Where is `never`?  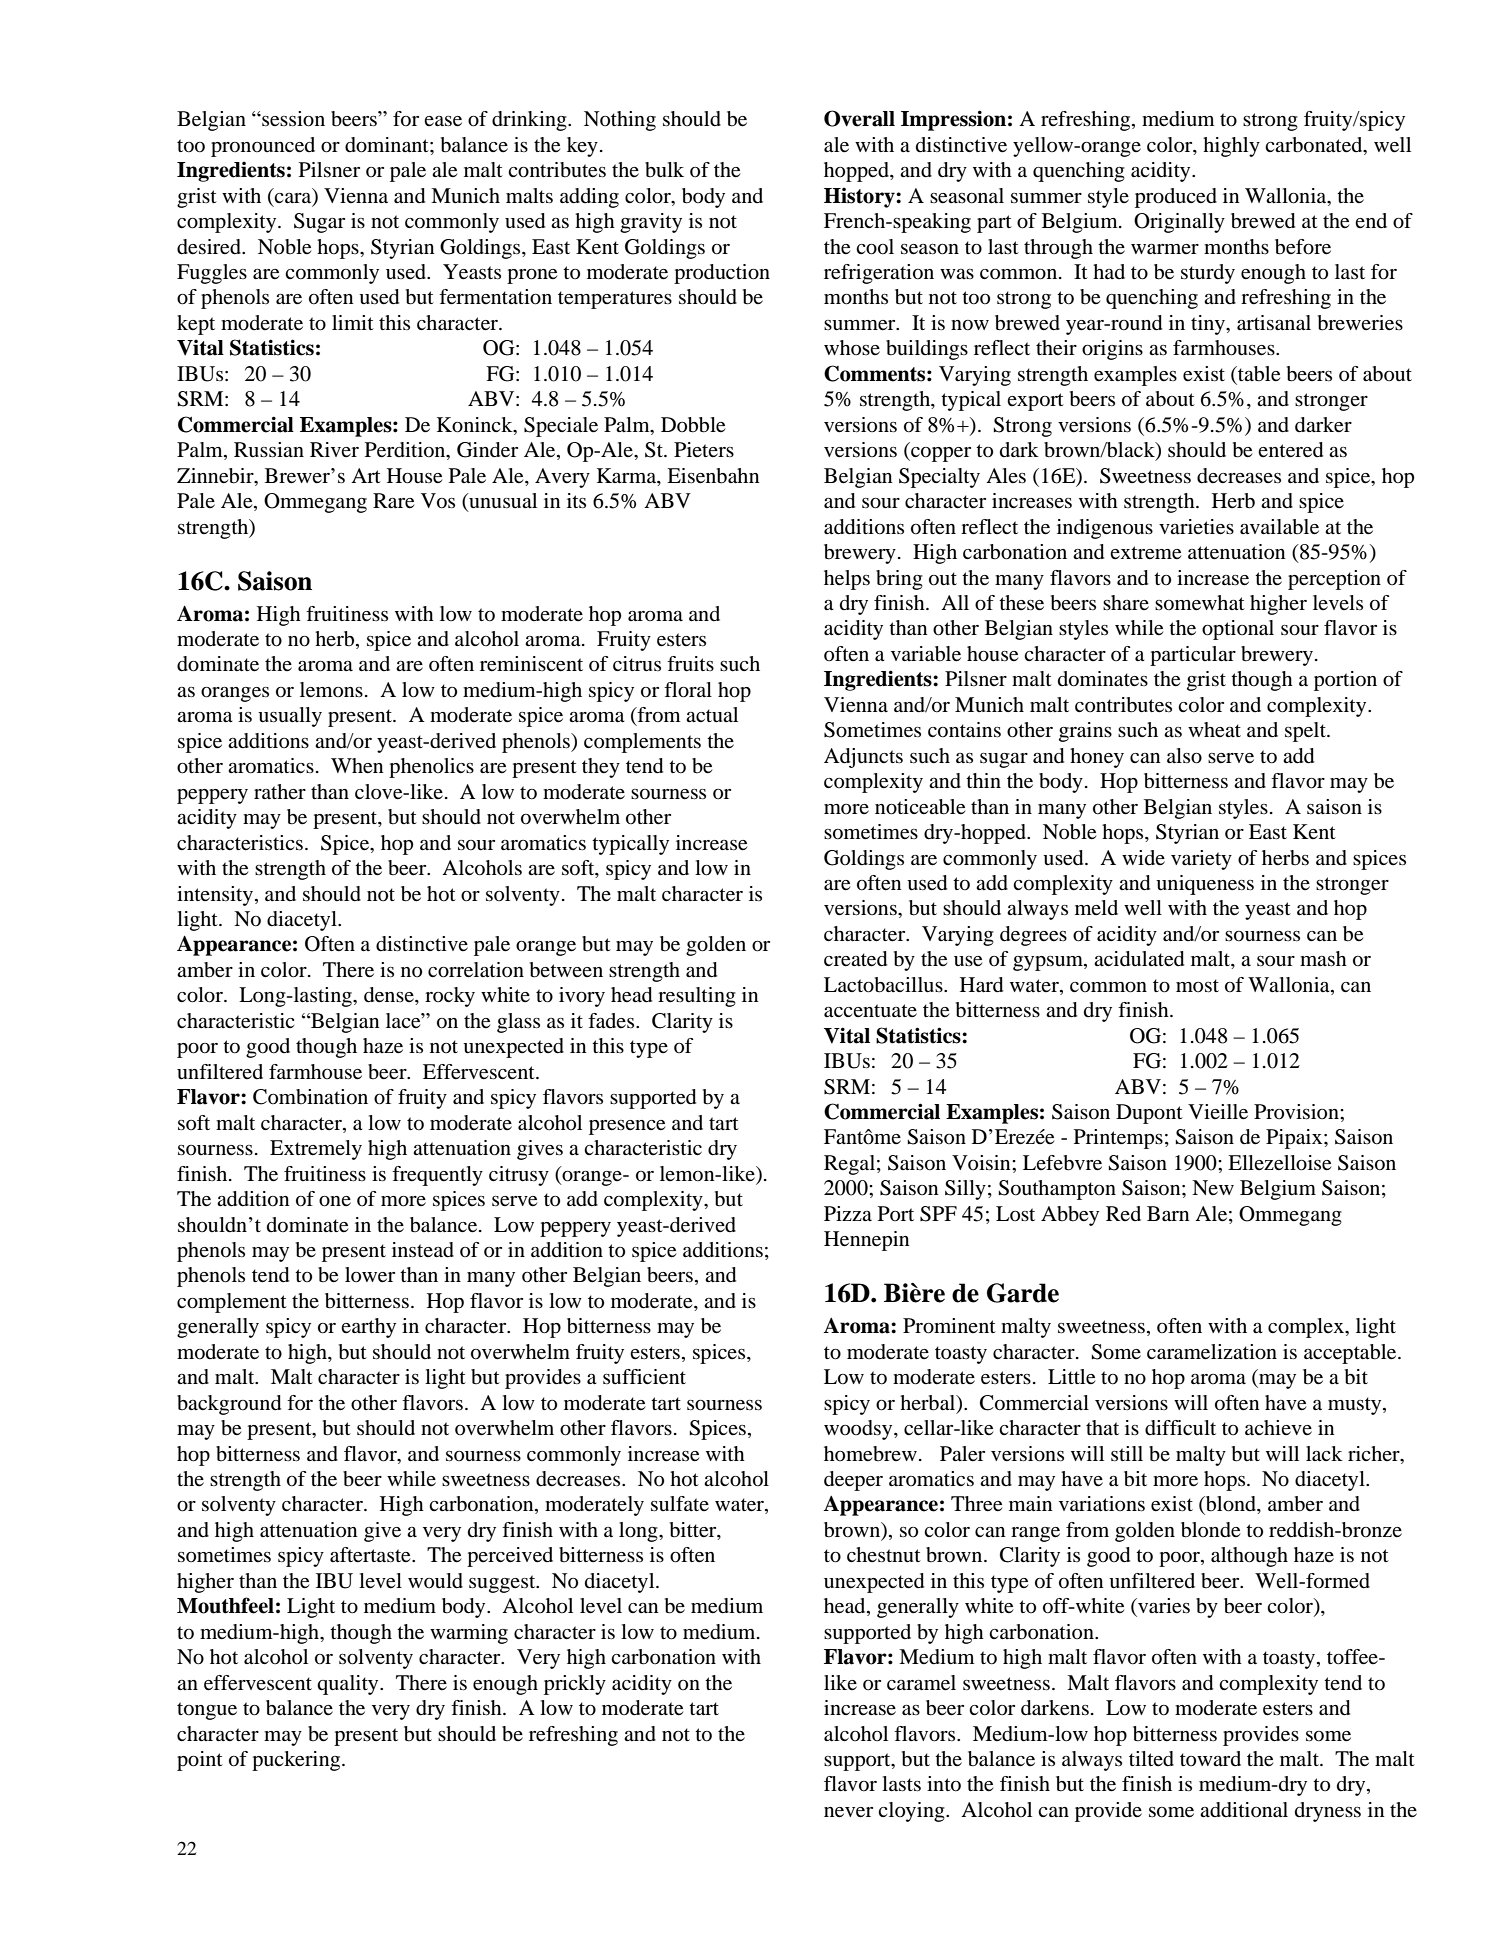 never is located at coordinates (848, 1812).
